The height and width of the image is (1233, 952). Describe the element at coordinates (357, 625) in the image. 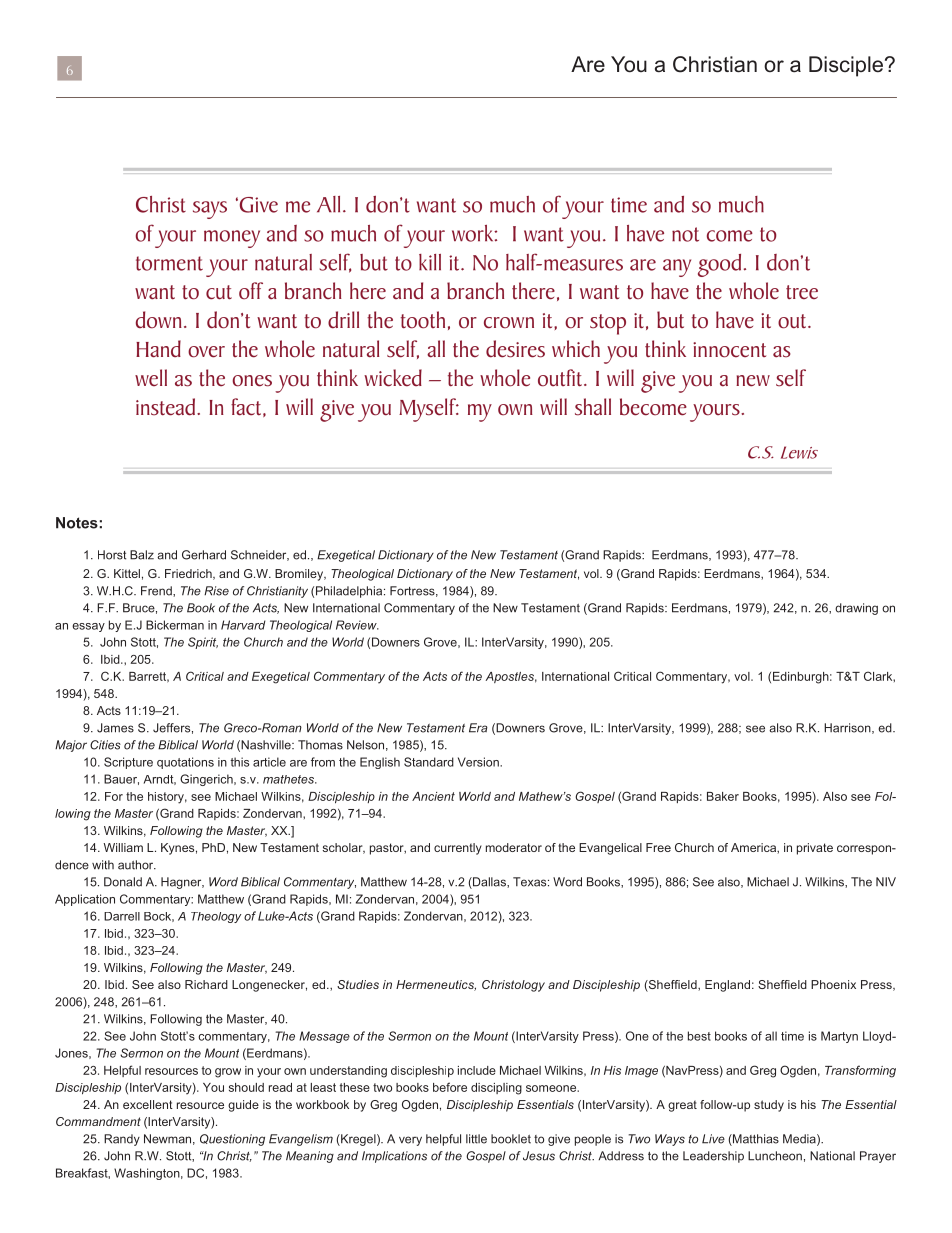

I see `Review` at that location.
